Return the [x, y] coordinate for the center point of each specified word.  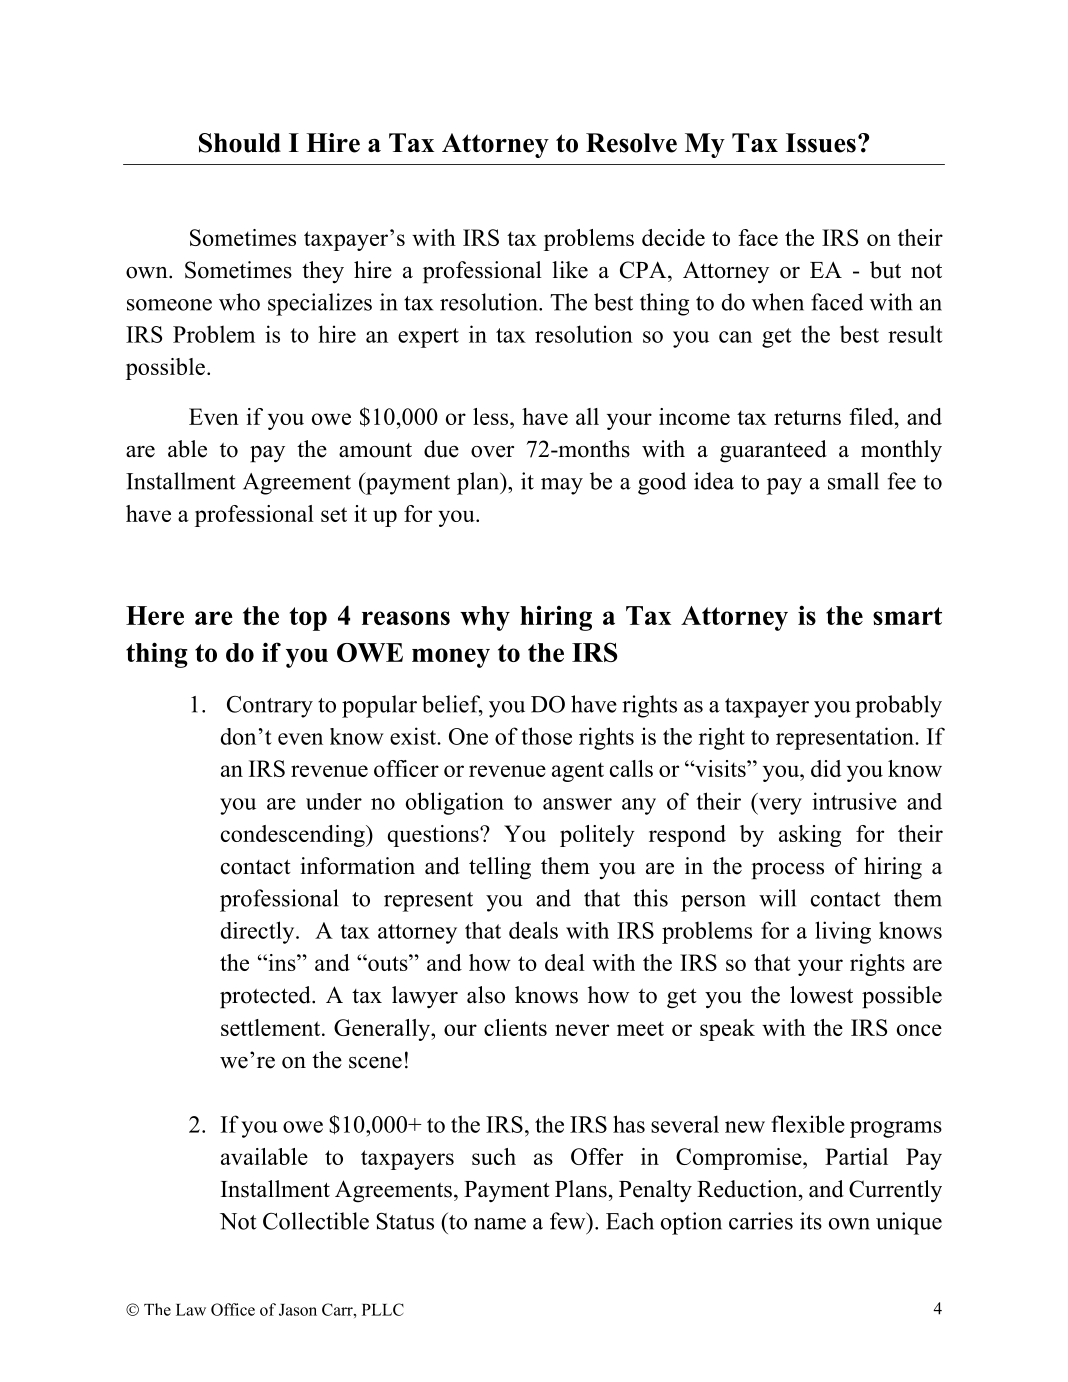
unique [909, 1223]
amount [375, 450]
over [492, 452]
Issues [821, 143]
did [826, 768]
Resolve [631, 143]
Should [240, 143]
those [546, 736]
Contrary [270, 707]
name [500, 1224]
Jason [298, 1310]
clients [515, 1027]
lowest [821, 995]
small [853, 481]
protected [266, 997]
